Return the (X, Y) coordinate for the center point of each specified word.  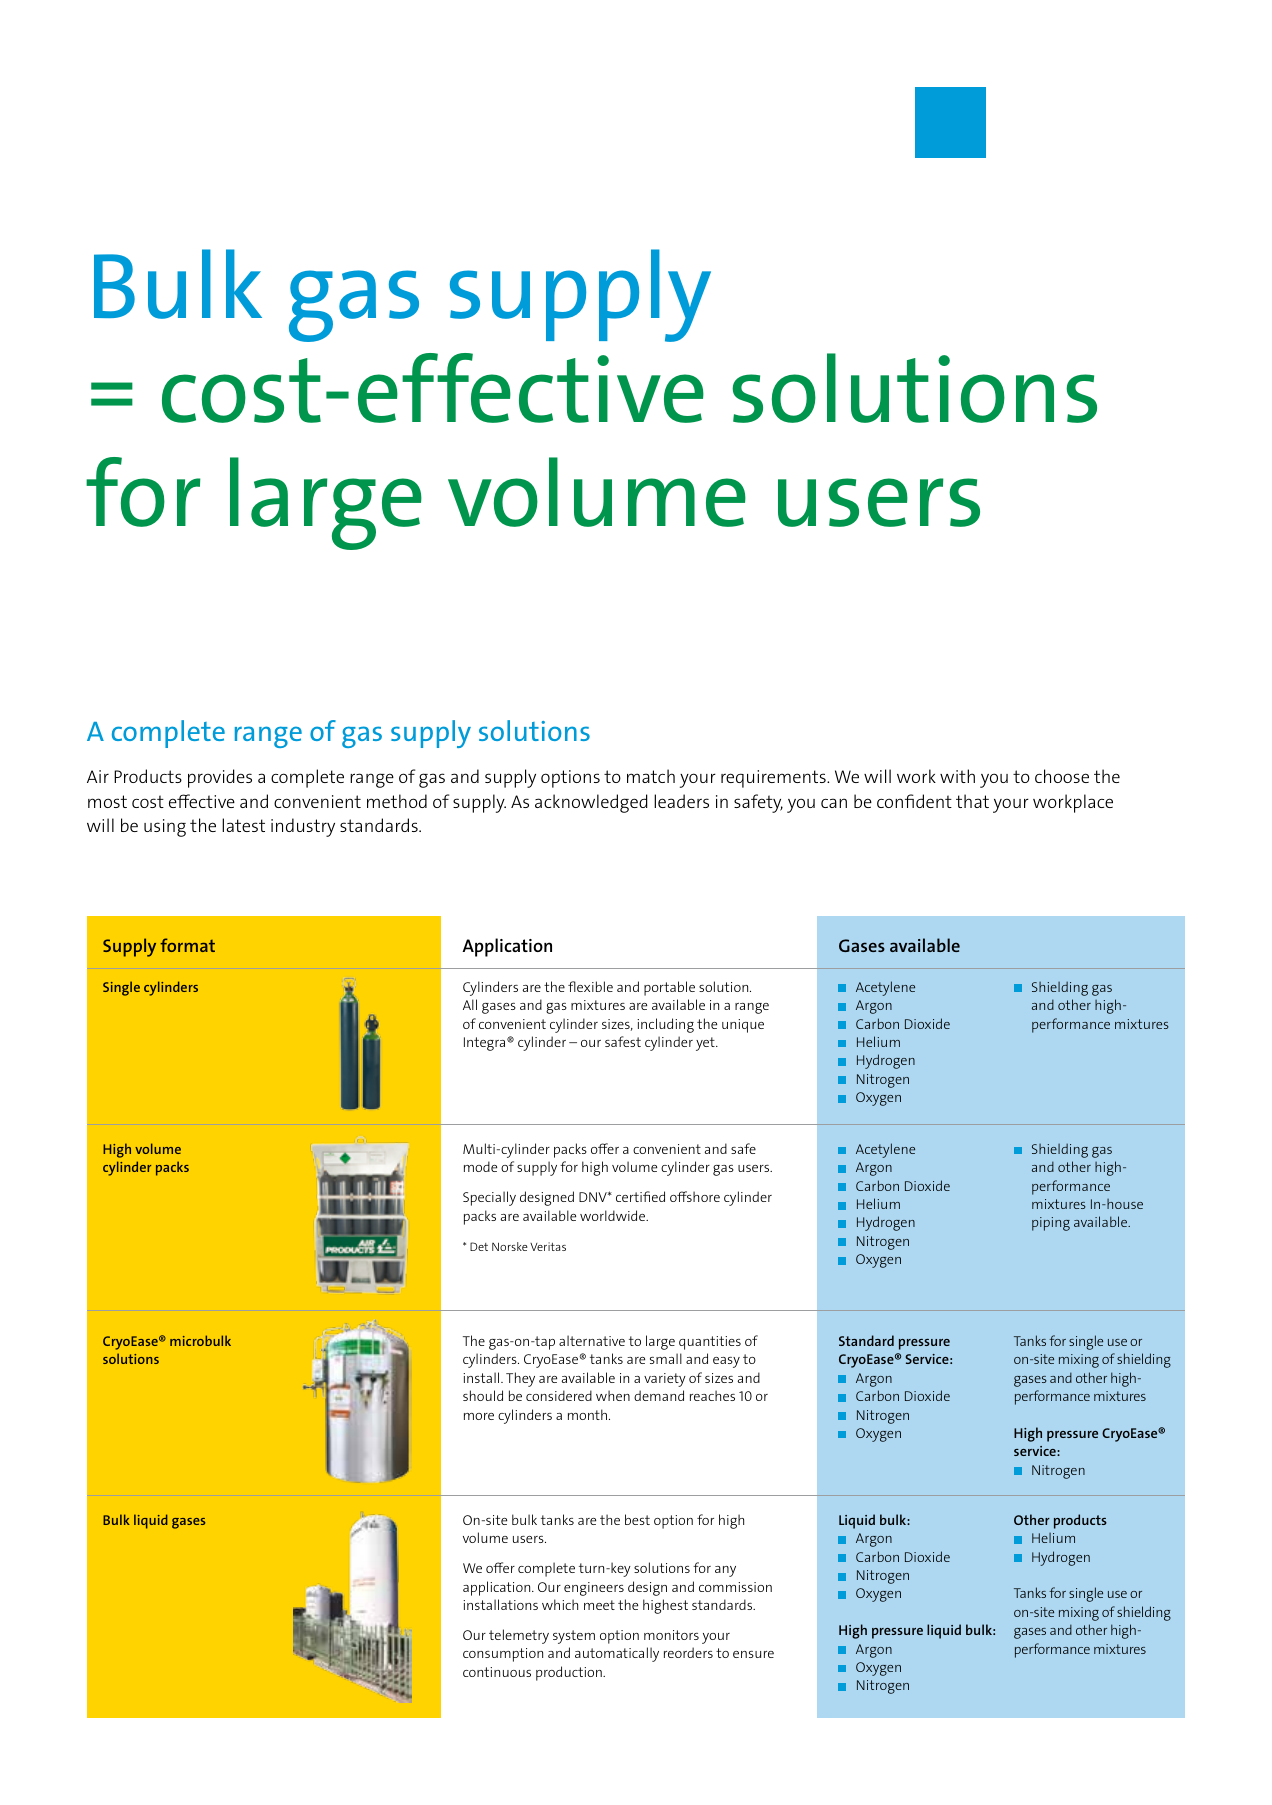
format (187, 945)
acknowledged (591, 803)
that (972, 801)
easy (726, 1362)
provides (220, 778)
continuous (497, 1672)
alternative (592, 1340)
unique (743, 1026)
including (665, 1025)
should (483, 1395)
